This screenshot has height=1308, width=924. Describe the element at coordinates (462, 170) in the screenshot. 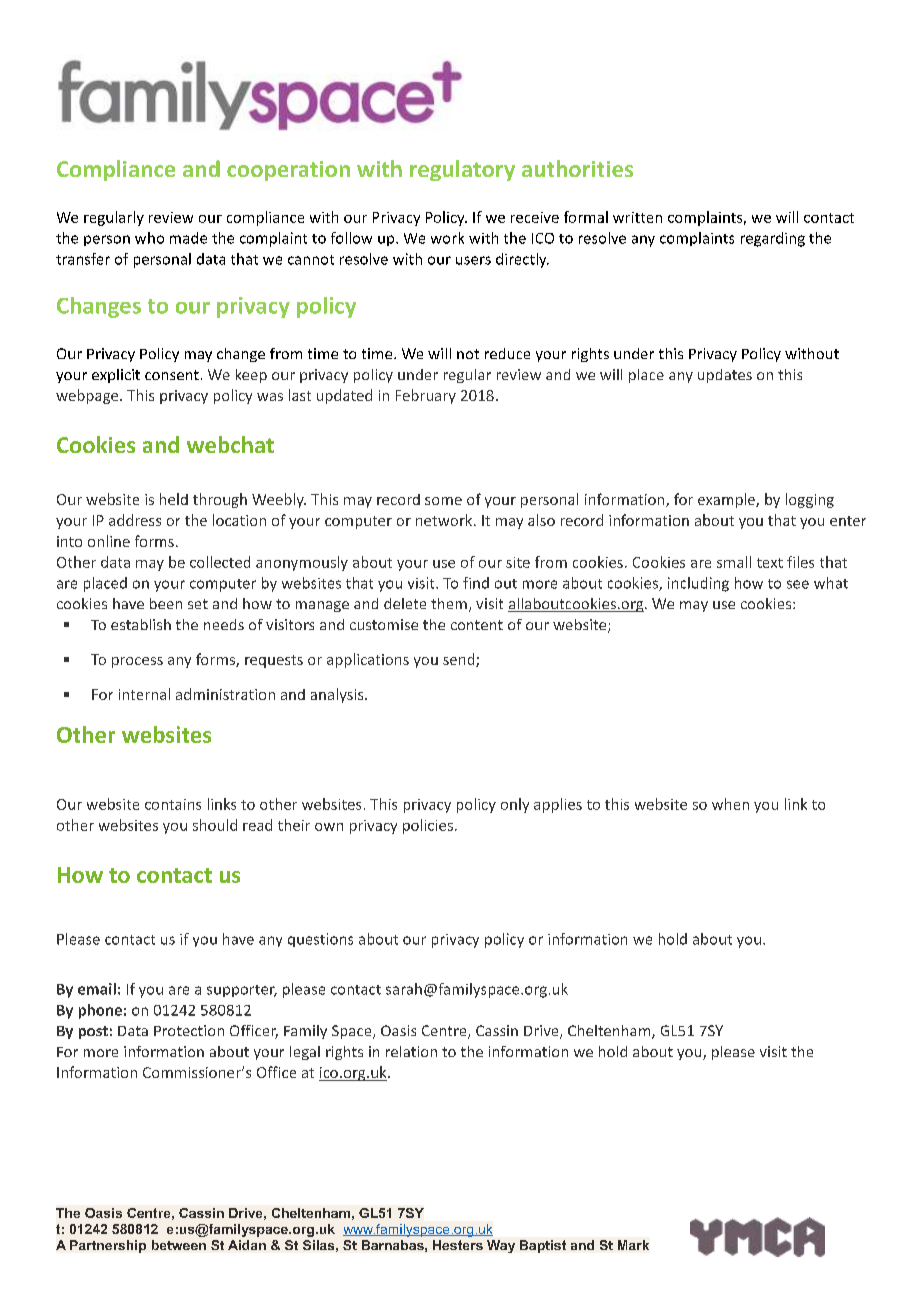

I see `regulatory` at that location.
